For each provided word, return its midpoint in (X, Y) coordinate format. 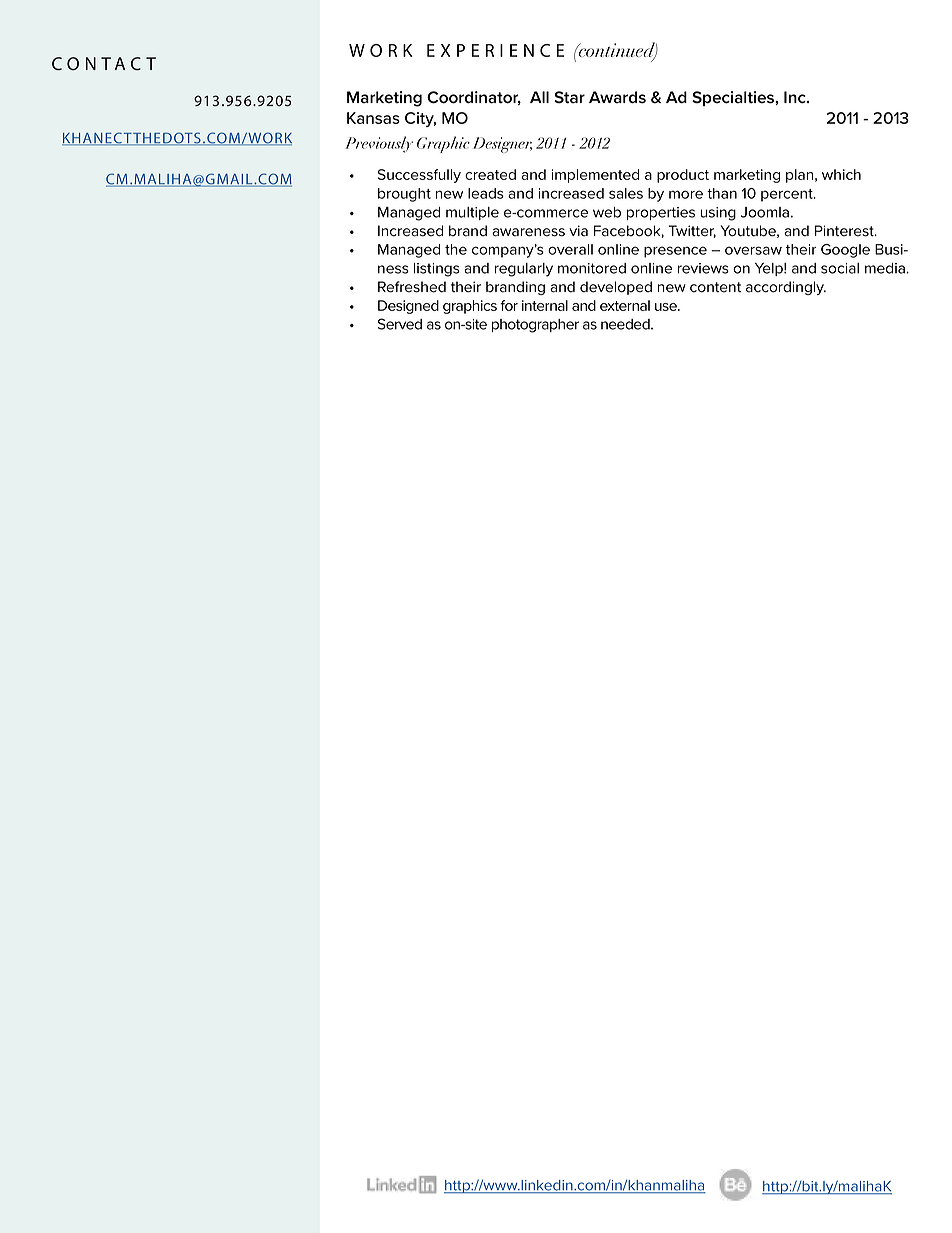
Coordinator (474, 98)
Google (845, 251)
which (841, 174)
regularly (524, 270)
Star (569, 97)
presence (675, 252)
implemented (595, 176)
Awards (617, 97)
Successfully (419, 176)
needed (626, 324)
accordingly (786, 288)
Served (400, 324)
